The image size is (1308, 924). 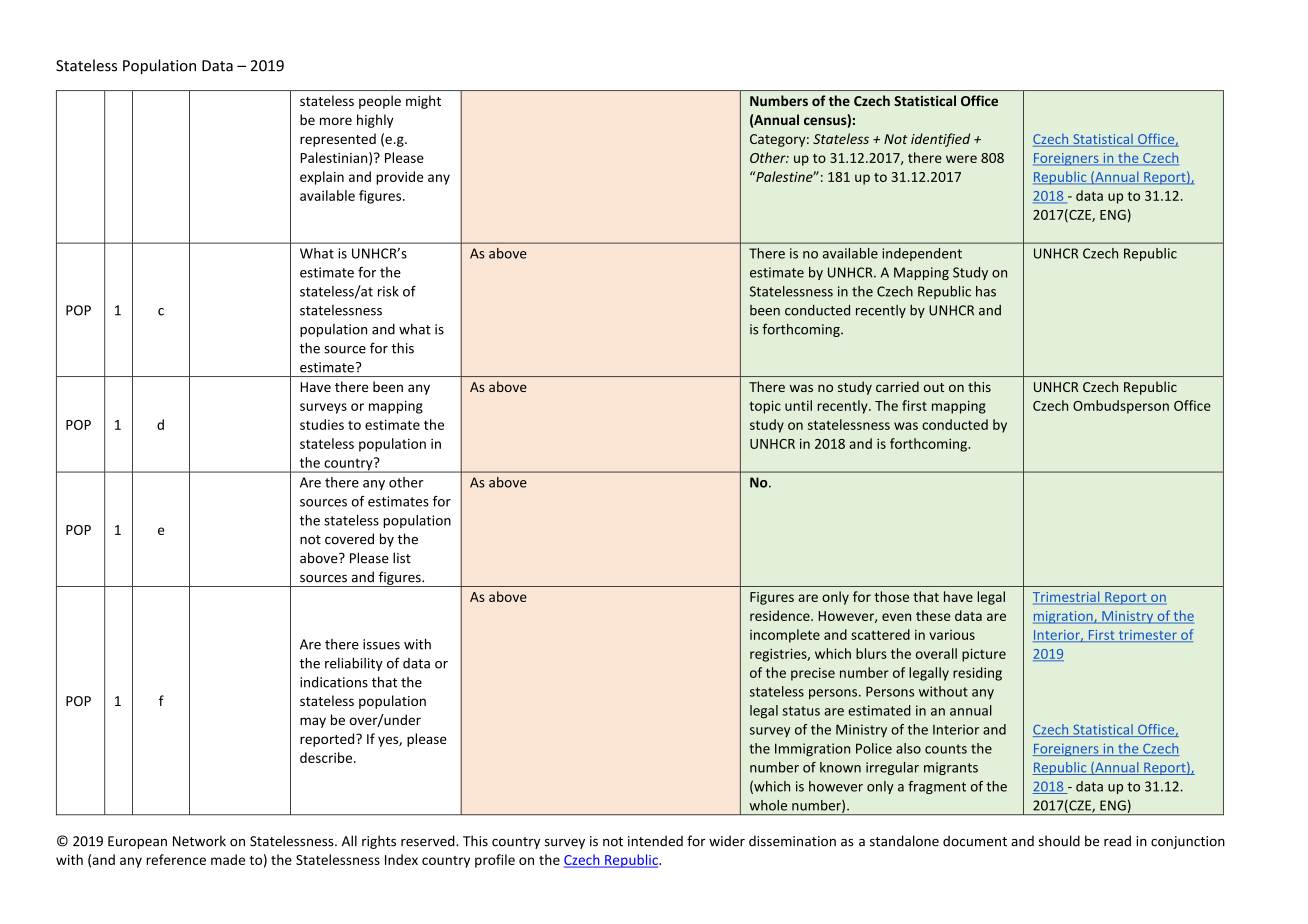 What do you see at coordinates (986, 291) in the document?
I see `has` at bounding box center [986, 291].
